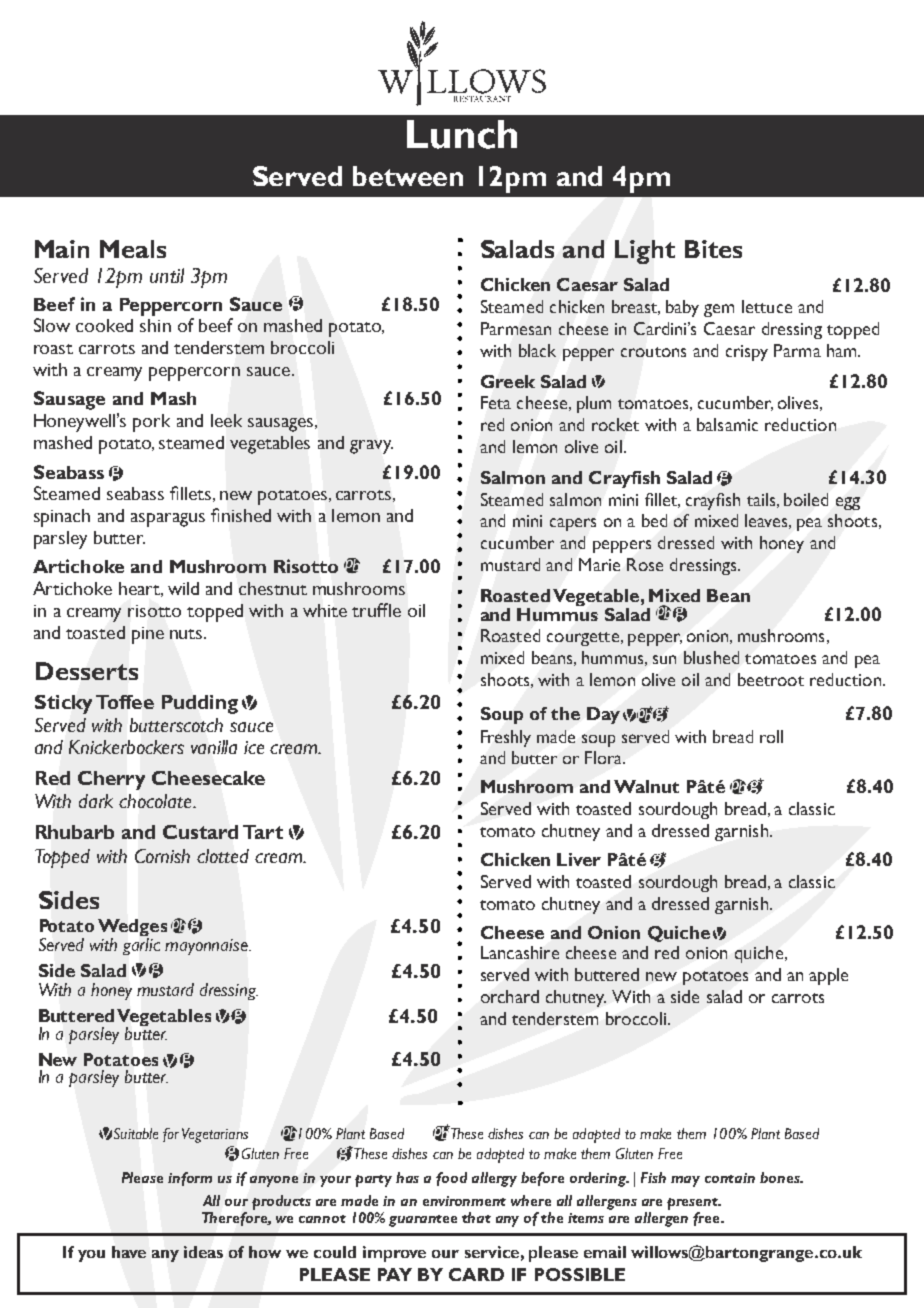  I want to click on between, so click(408, 176).
